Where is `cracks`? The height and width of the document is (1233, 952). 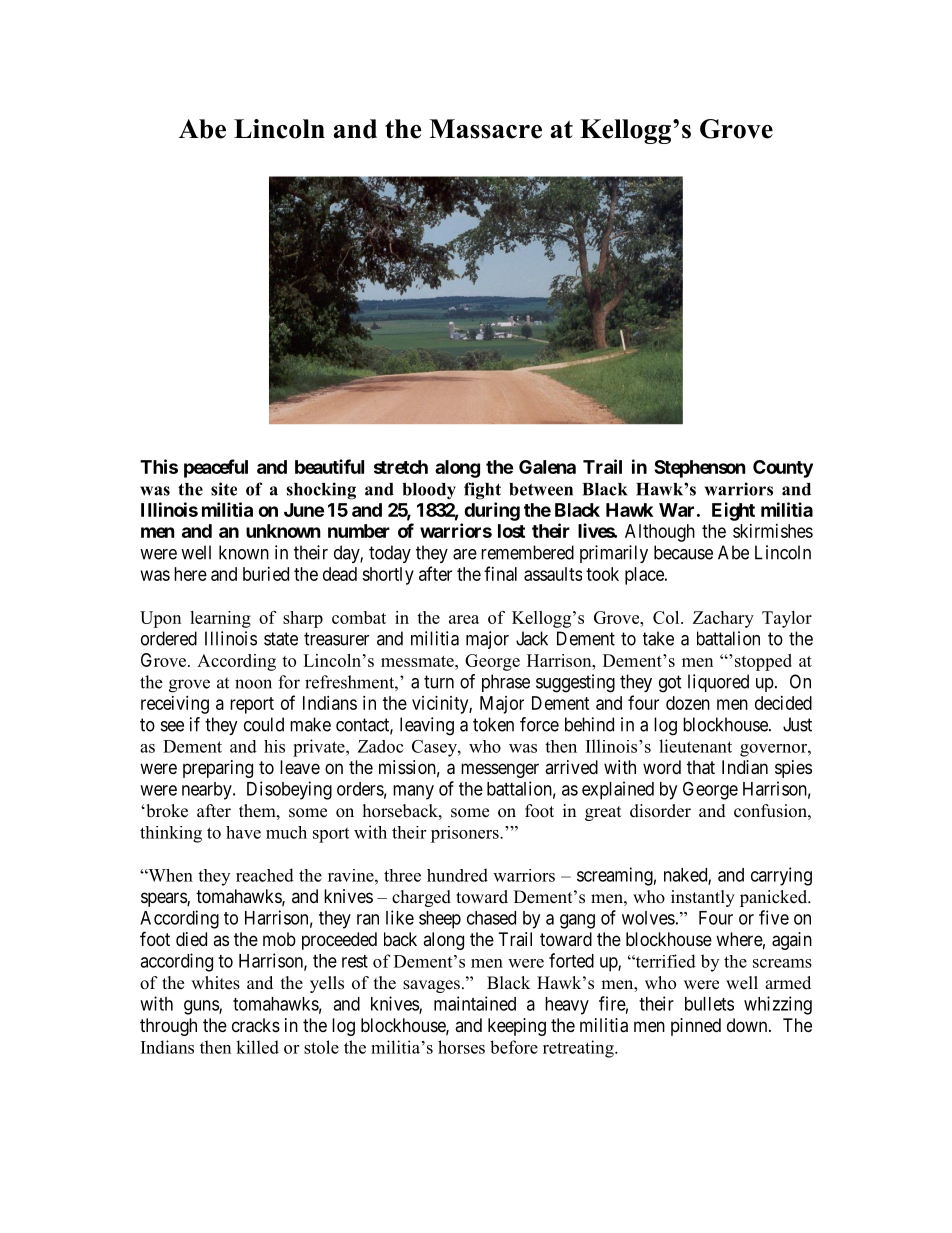 cracks is located at coordinates (256, 1025).
